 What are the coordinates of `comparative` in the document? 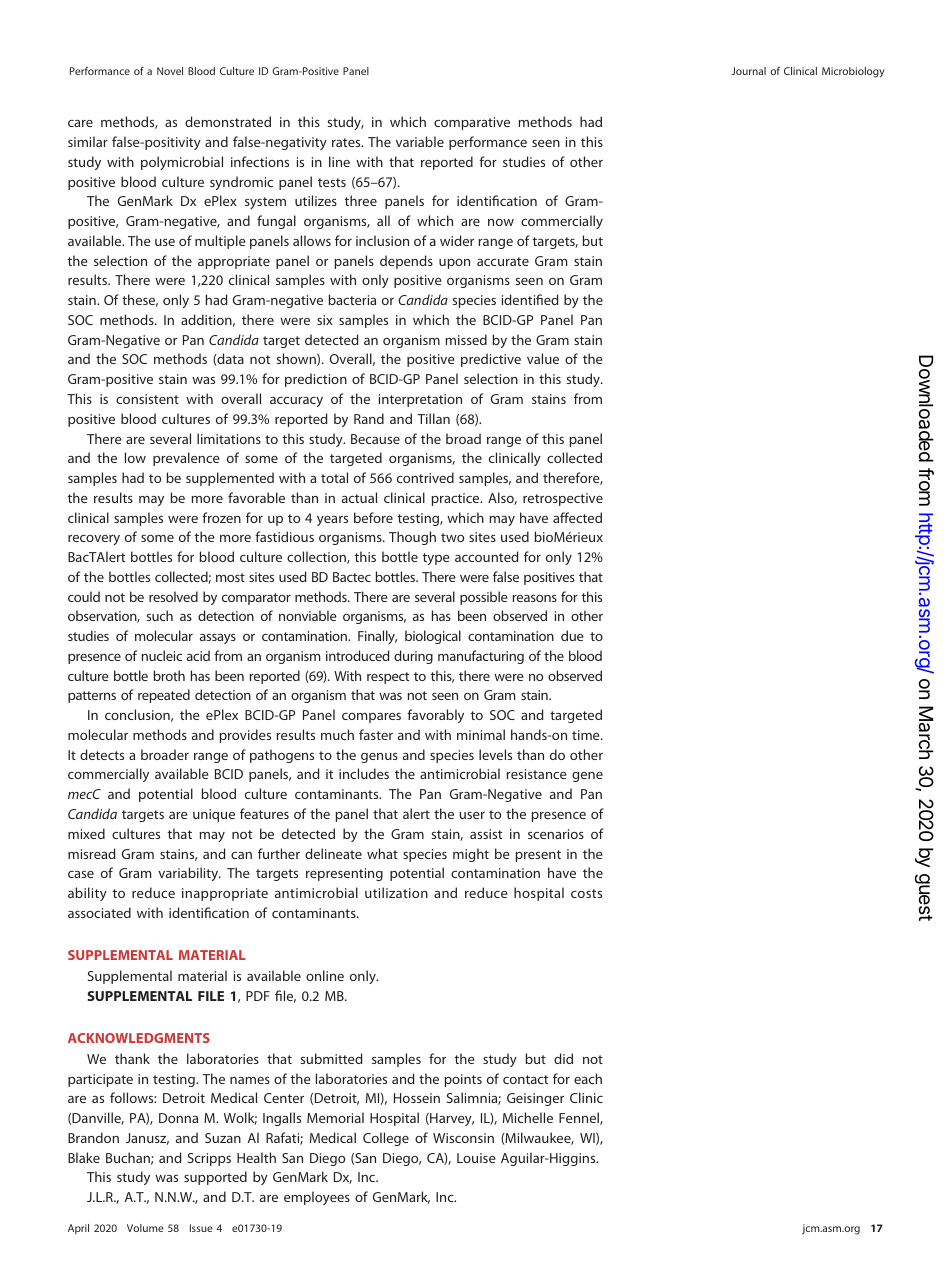 It's located at (472, 123).
